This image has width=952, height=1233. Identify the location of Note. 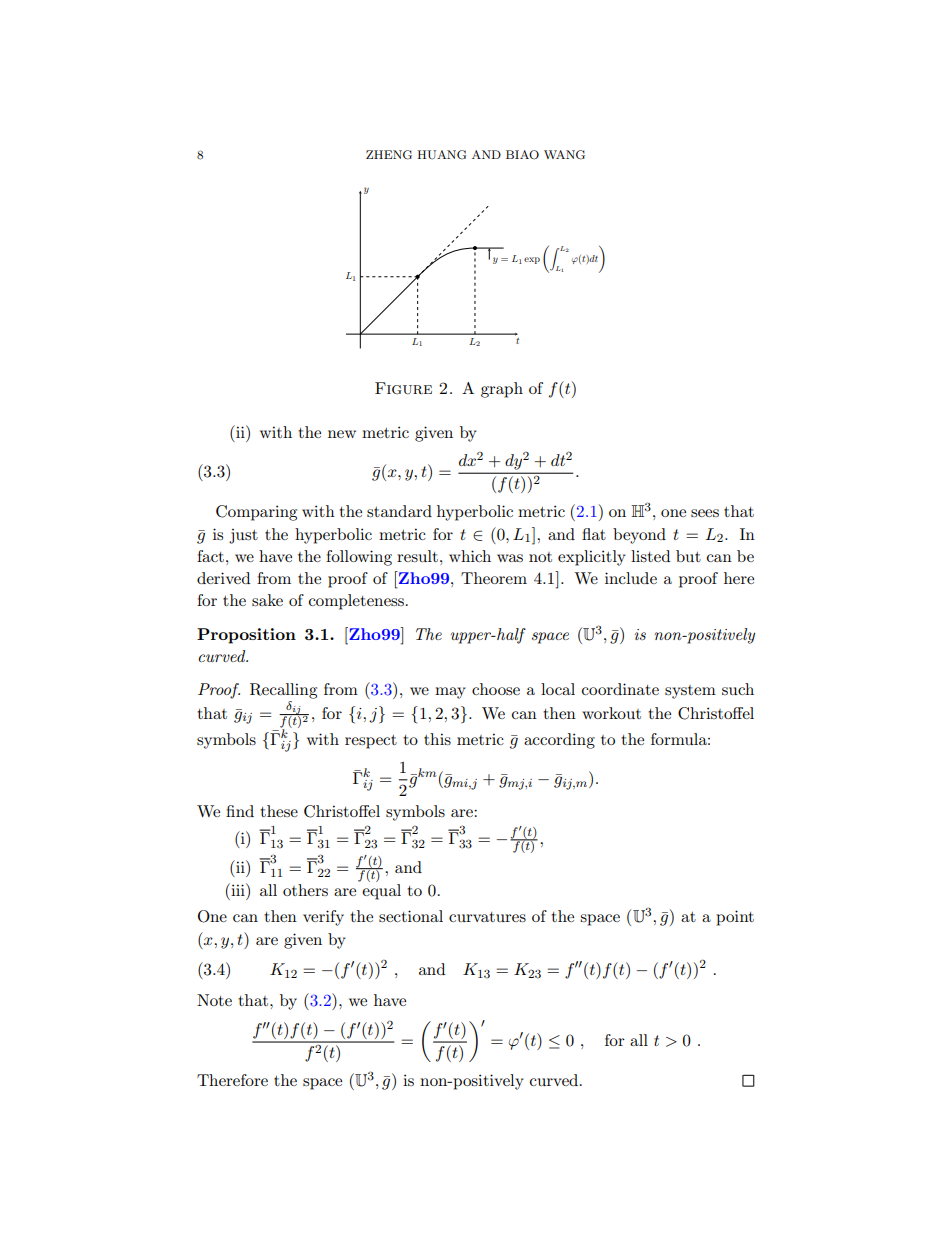
(214, 1000).
